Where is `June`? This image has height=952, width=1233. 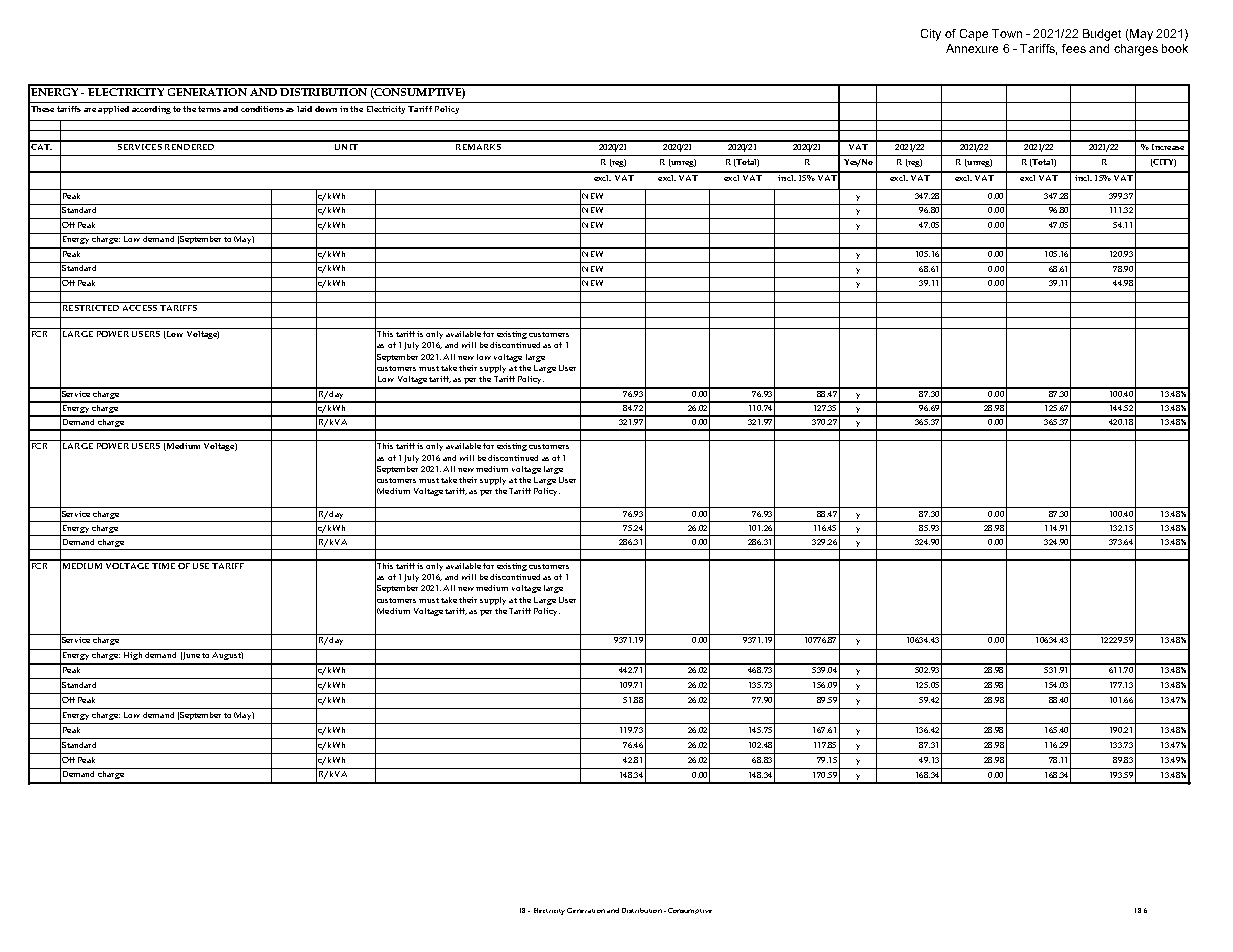
June is located at coordinates (191, 654).
